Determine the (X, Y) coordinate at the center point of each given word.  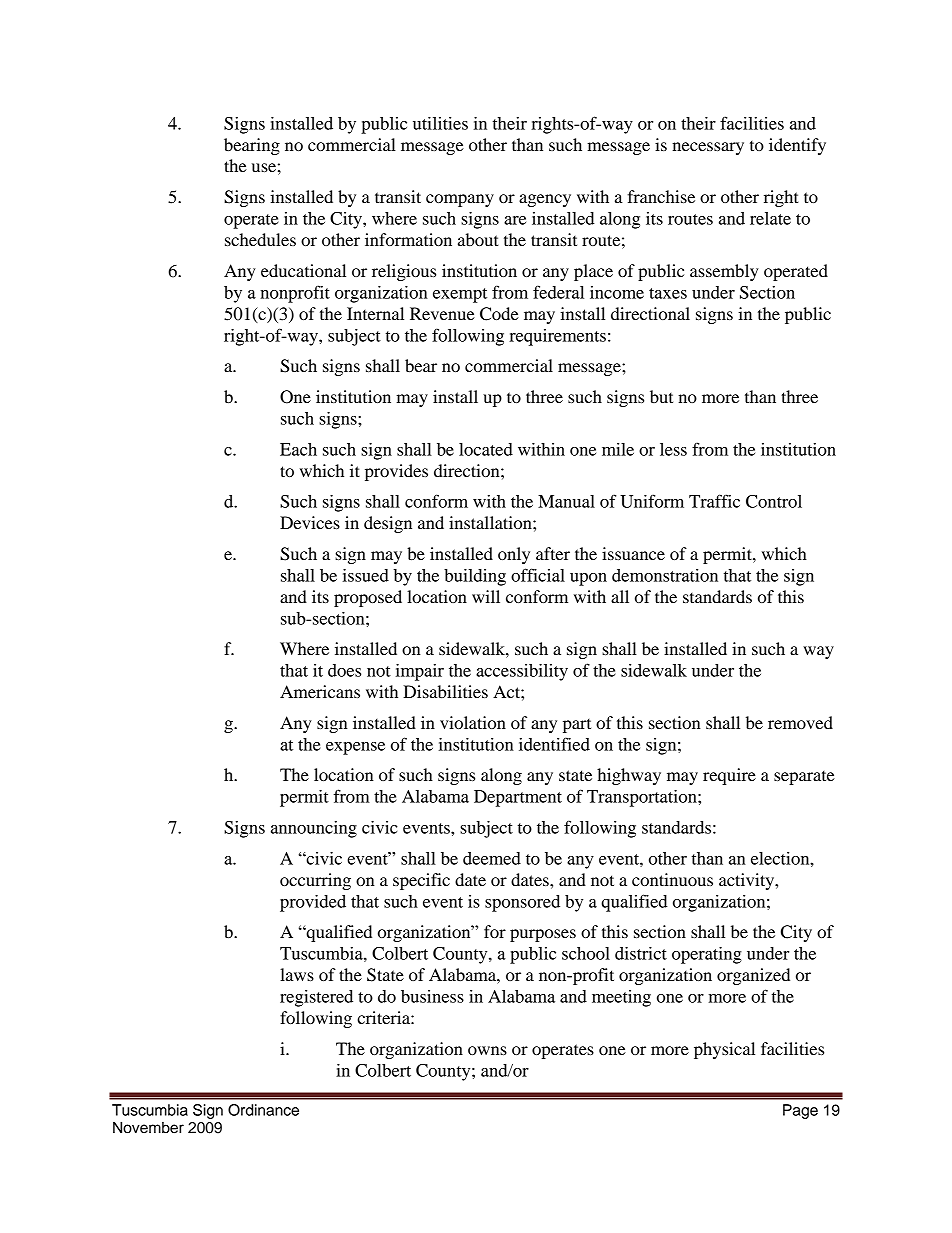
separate (804, 778)
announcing (314, 829)
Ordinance (263, 1110)
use (264, 167)
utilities (440, 123)
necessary (708, 148)
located (486, 449)
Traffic (714, 501)
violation (473, 722)
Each (298, 449)
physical (724, 1050)
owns (487, 1050)
